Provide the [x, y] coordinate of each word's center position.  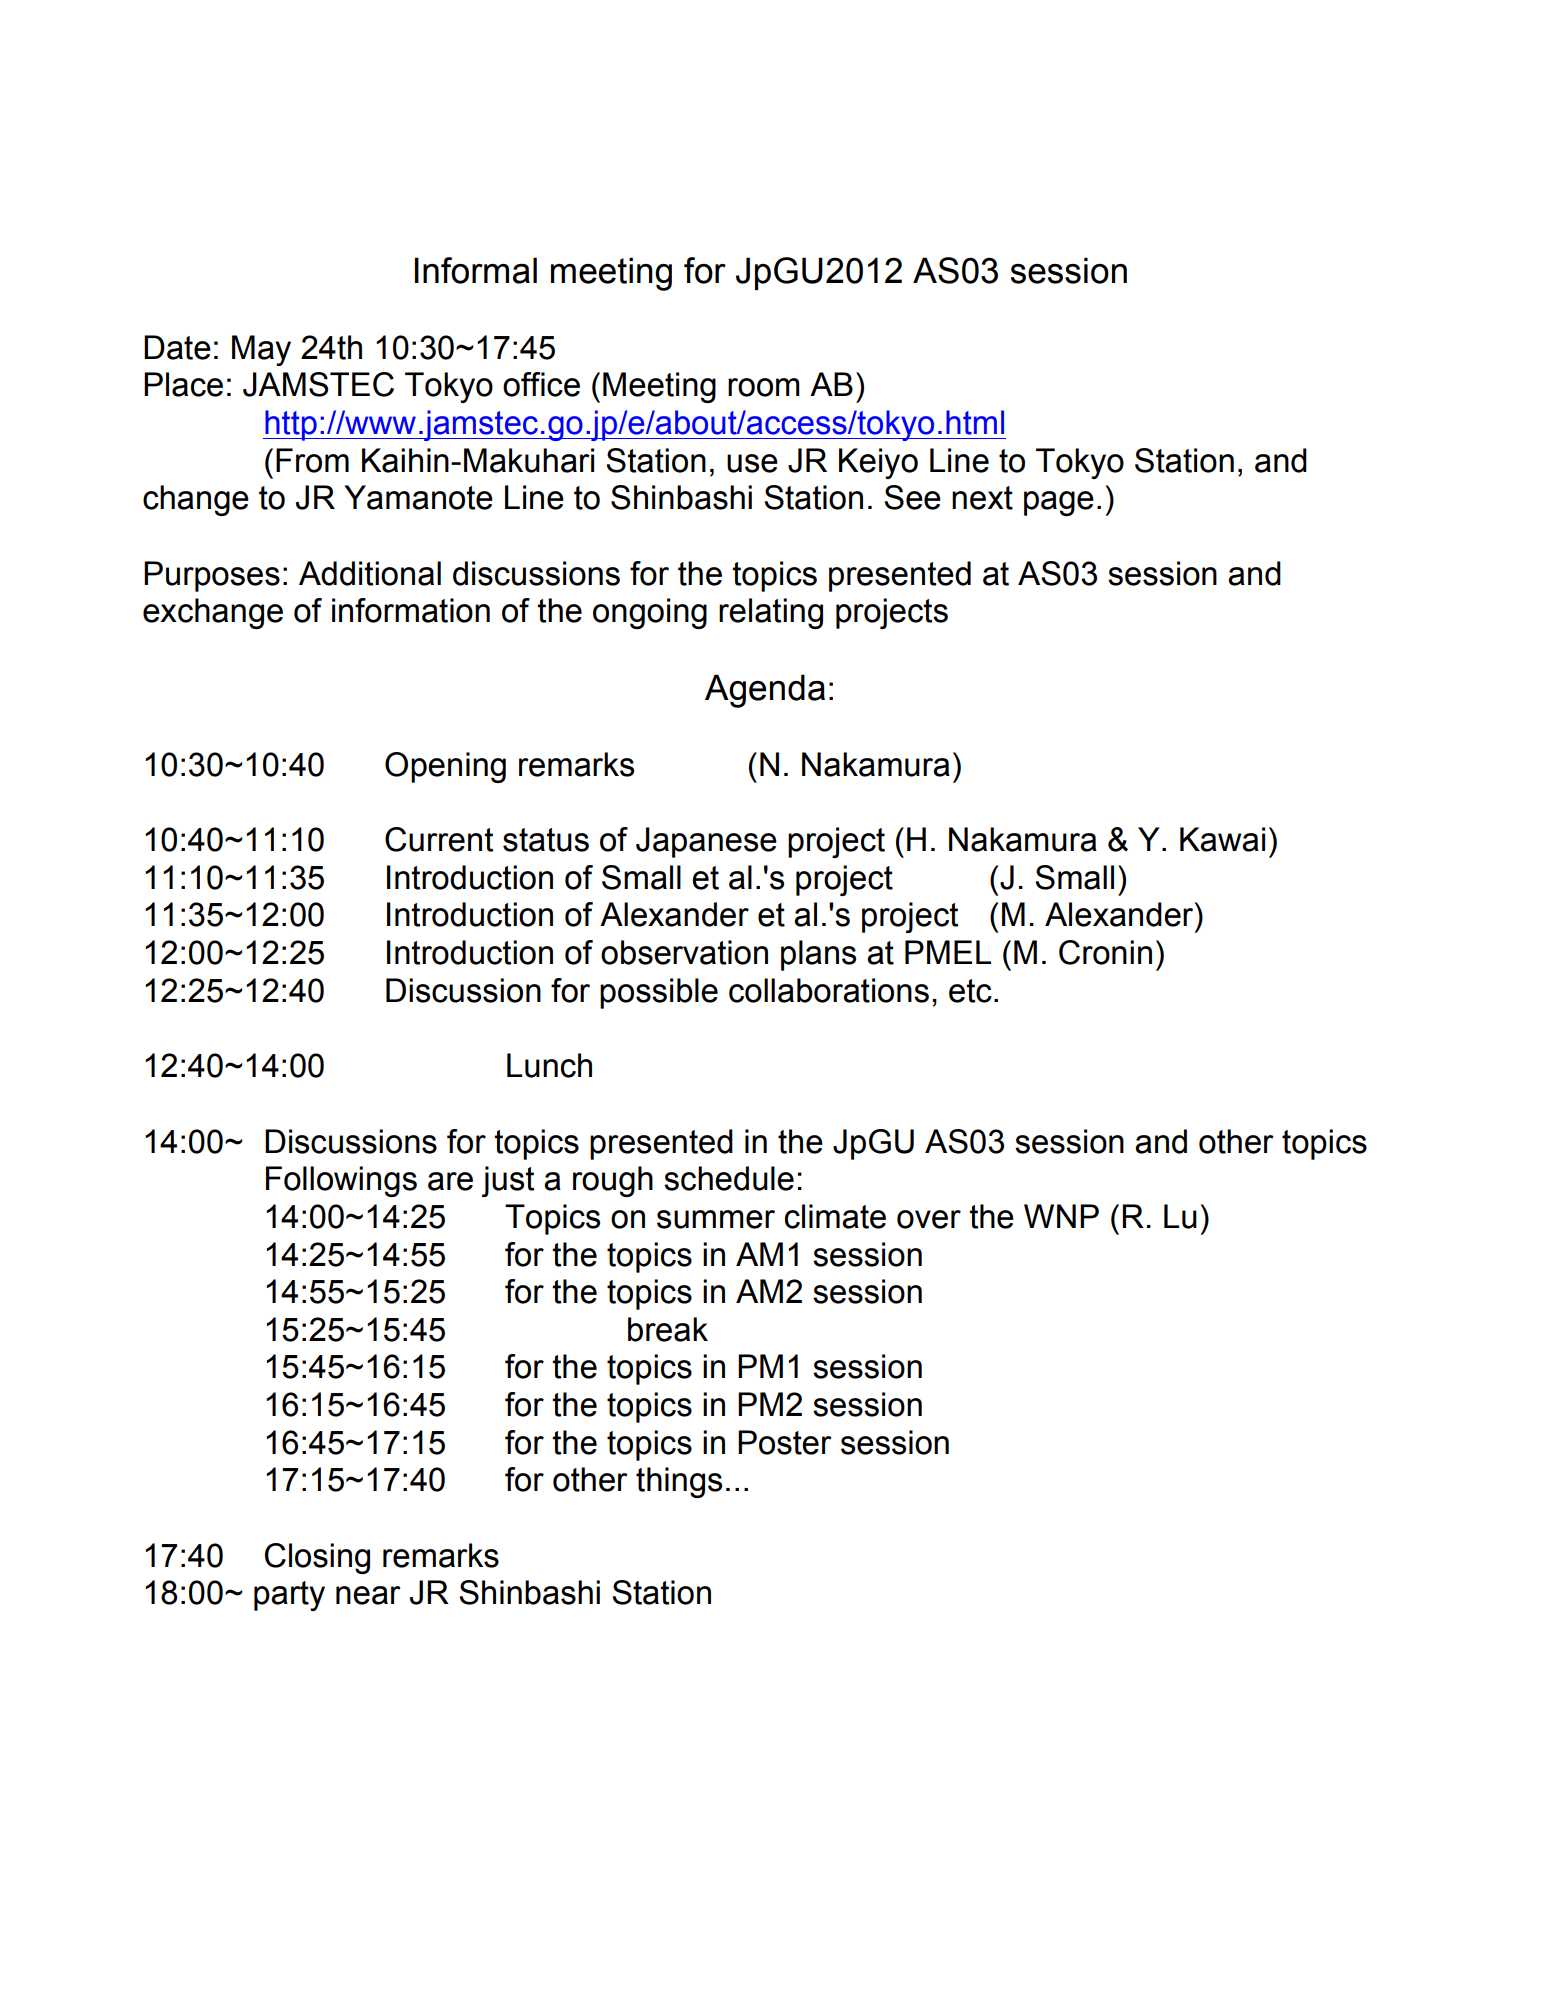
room [764, 387]
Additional [370, 573]
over [929, 1219]
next [982, 498]
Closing [317, 1558]
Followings [341, 1181]
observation [684, 952]
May [261, 350]
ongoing [650, 613]
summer [716, 1219]
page [1059, 503]
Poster [785, 1442]
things [679, 1482]
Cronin [1105, 952]
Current [439, 839]
